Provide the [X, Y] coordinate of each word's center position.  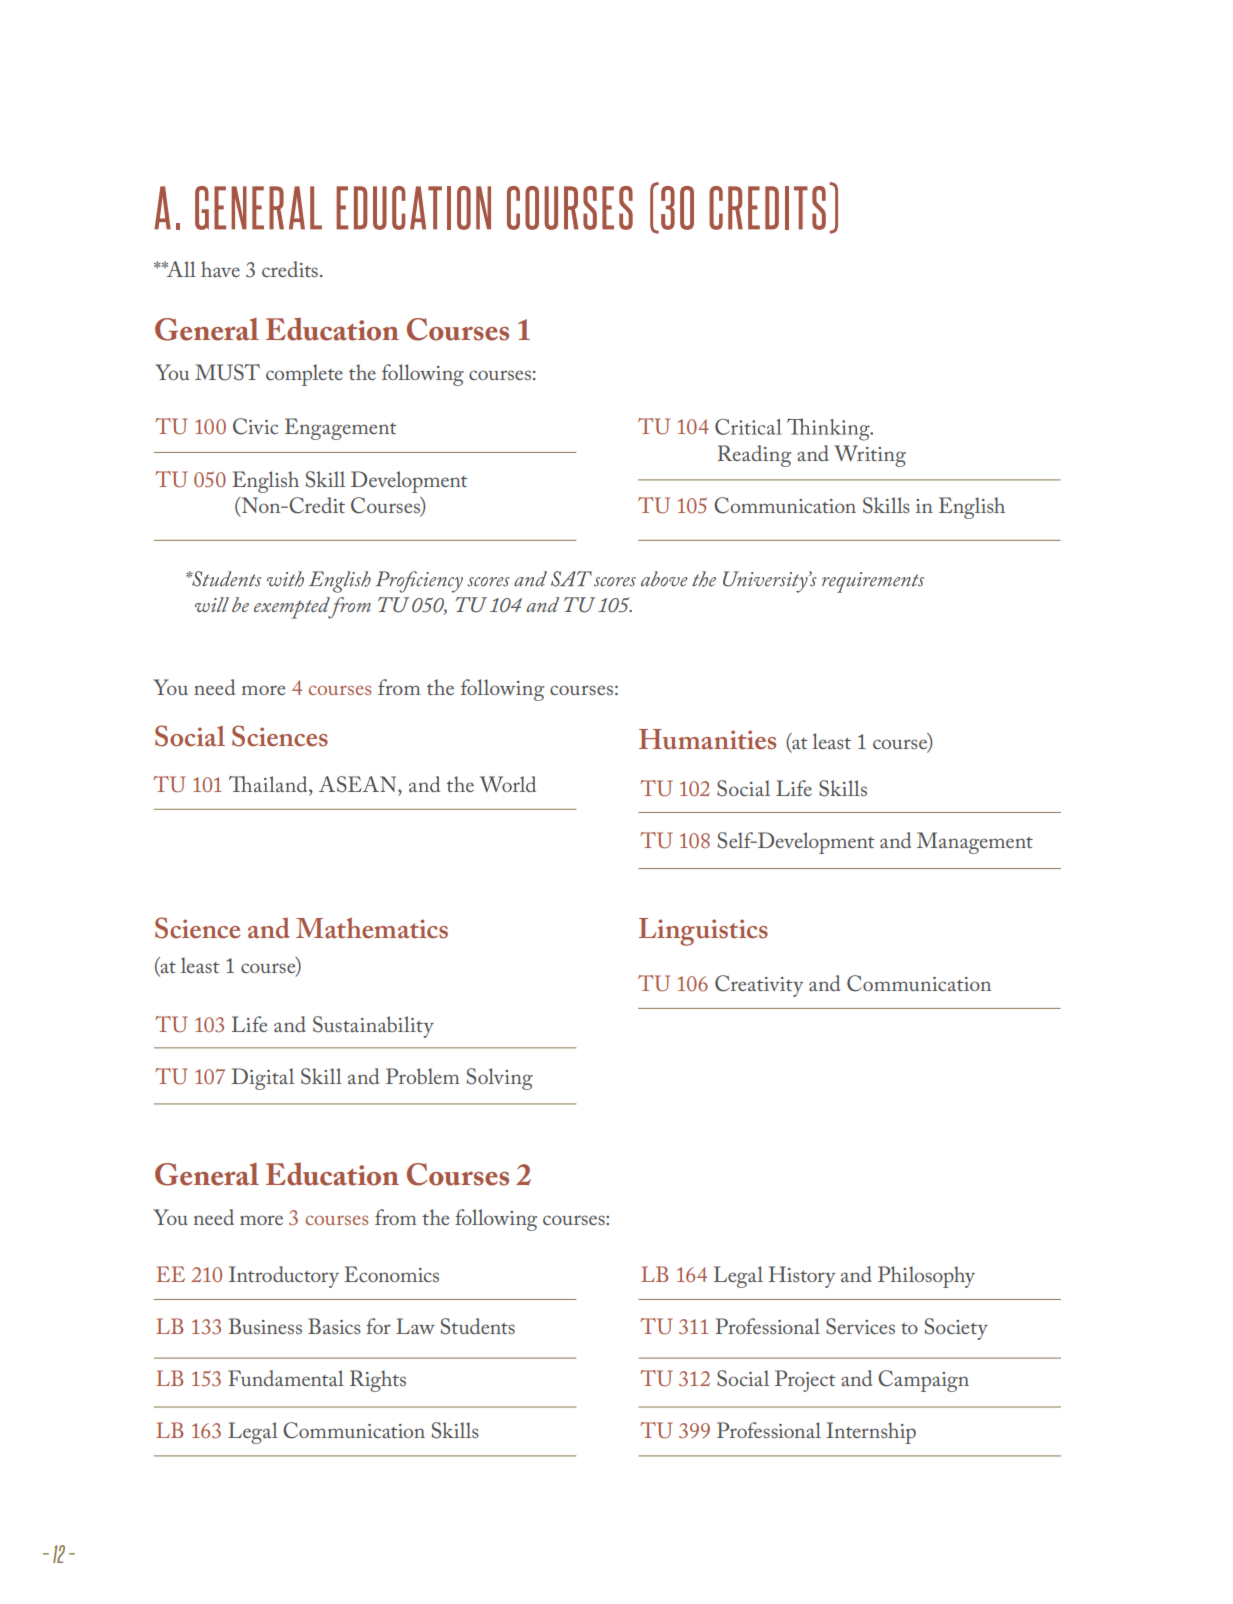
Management [975, 843]
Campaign [923, 1381]
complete [304, 375]
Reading [754, 456]
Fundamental [286, 1378]
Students [478, 1326]
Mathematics [372, 928]
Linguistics [703, 932]
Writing [870, 456]
